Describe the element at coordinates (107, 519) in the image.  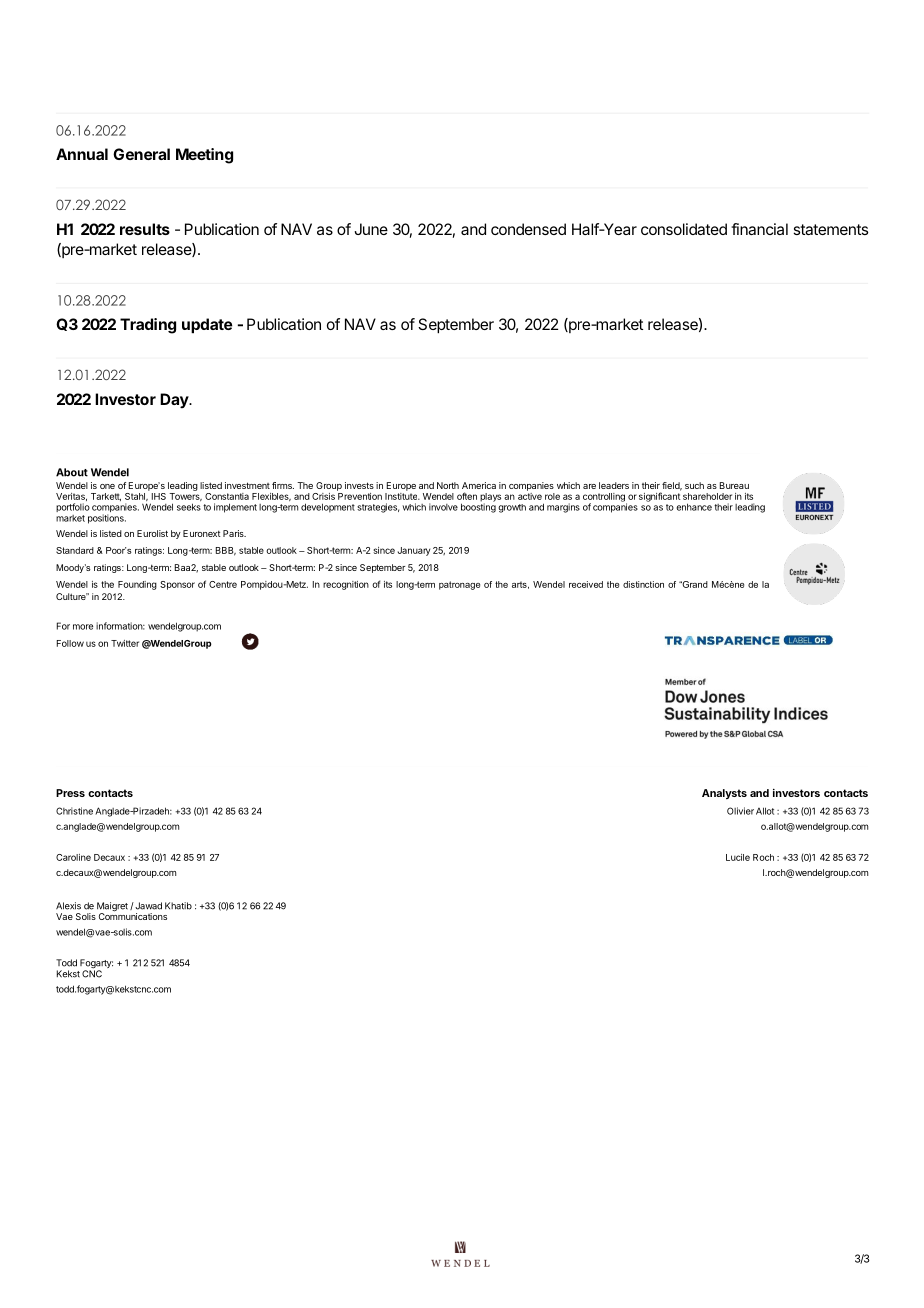
I see `positions` at that location.
